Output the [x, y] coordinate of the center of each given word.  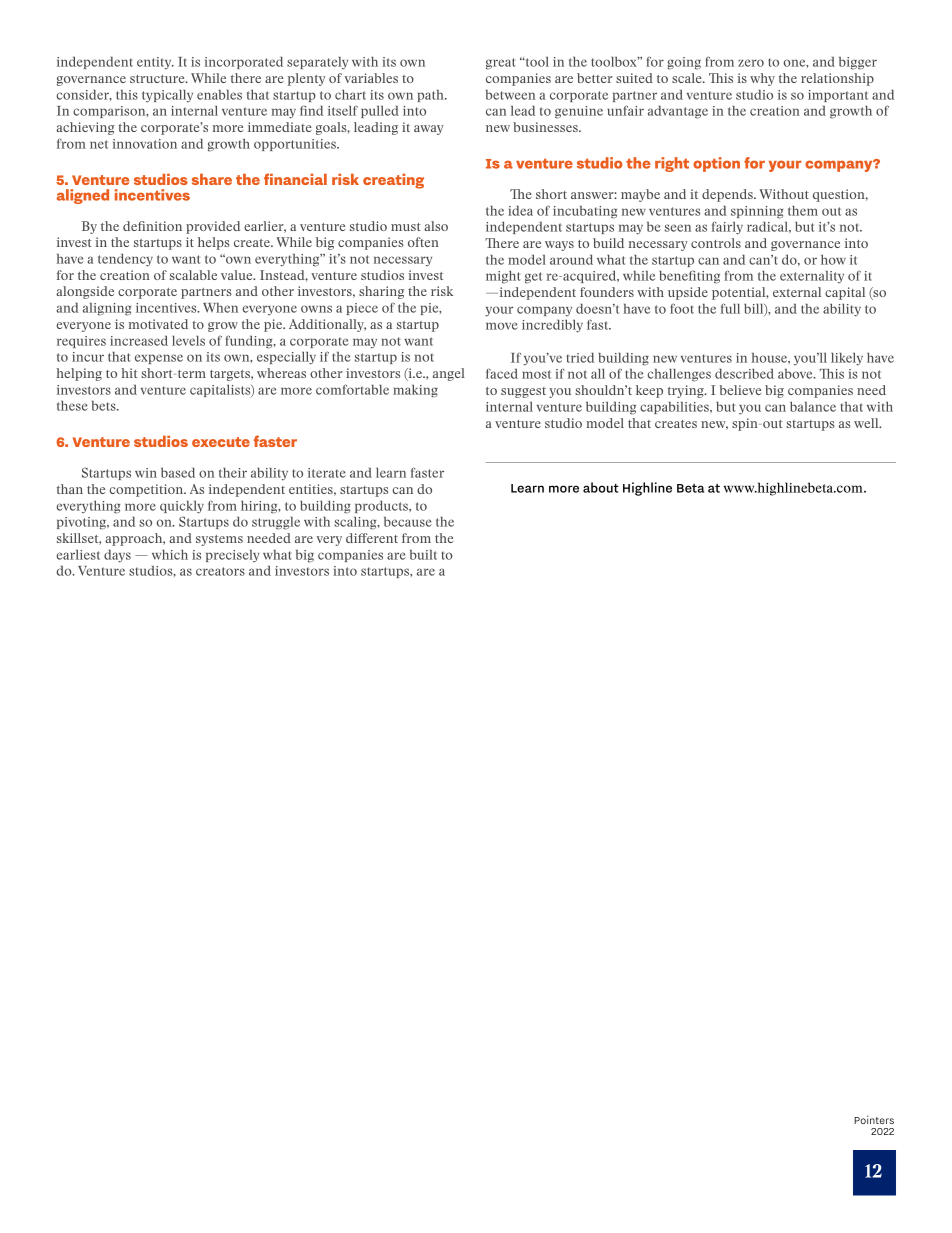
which [170, 554]
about [601, 487]
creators [220, 571]
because [408, 522]
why [762, 79]
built [423, 555]
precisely [233, 556]
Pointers [874, 1120]
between [510, 95]
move [502, 326]
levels [188, 340]
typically [167, 96]
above [796, 374]
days [117, 556]
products [382, 506]
